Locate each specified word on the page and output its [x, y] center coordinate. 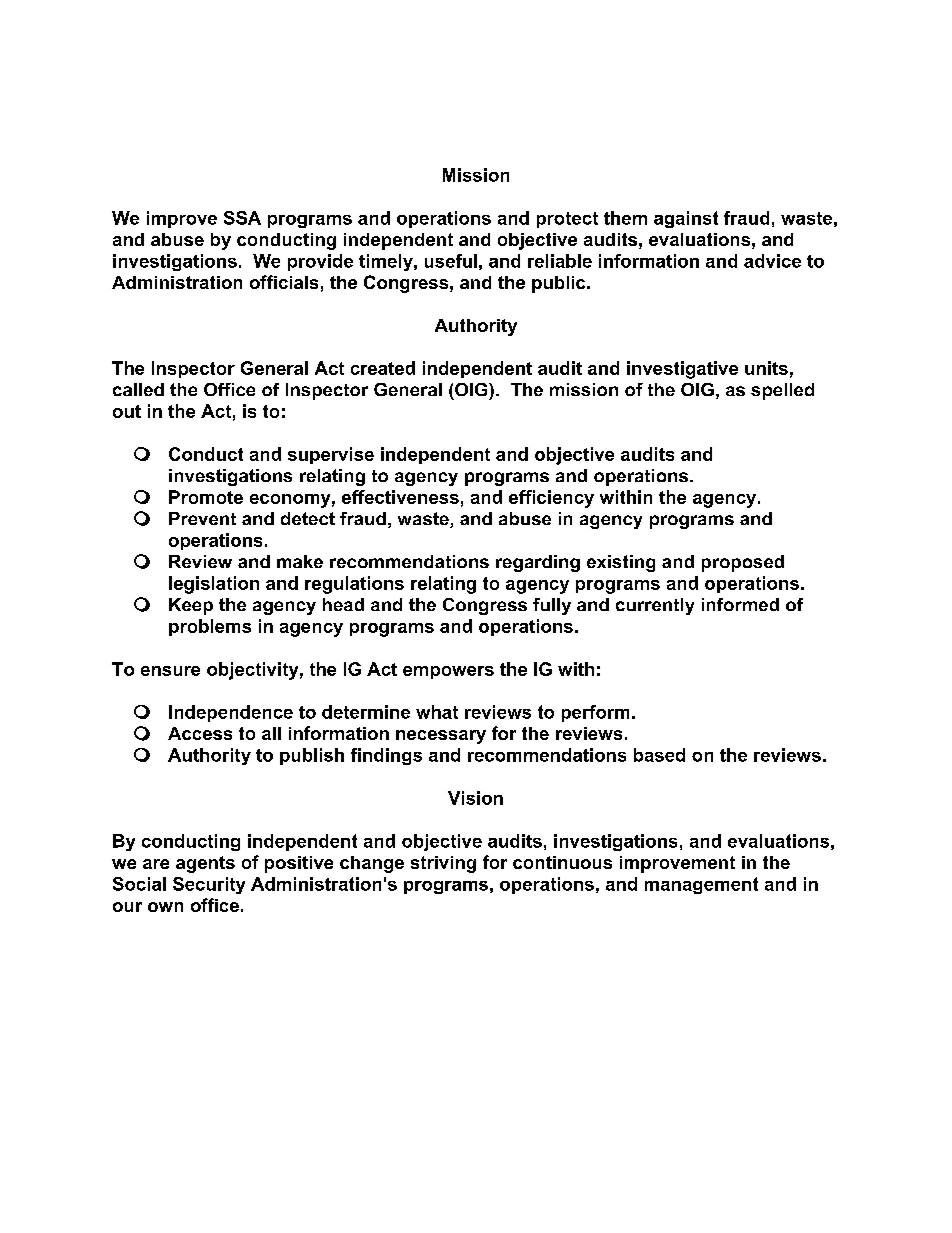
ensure [170, 671]
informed [740, 604]
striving [443, 864]
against [686, 219]
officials [284, 282]
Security [209, 885]
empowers [448, 672]
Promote [206, 497]
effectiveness [400, 497]
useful [451, 261]
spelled [782, 391]
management [701, 885]
